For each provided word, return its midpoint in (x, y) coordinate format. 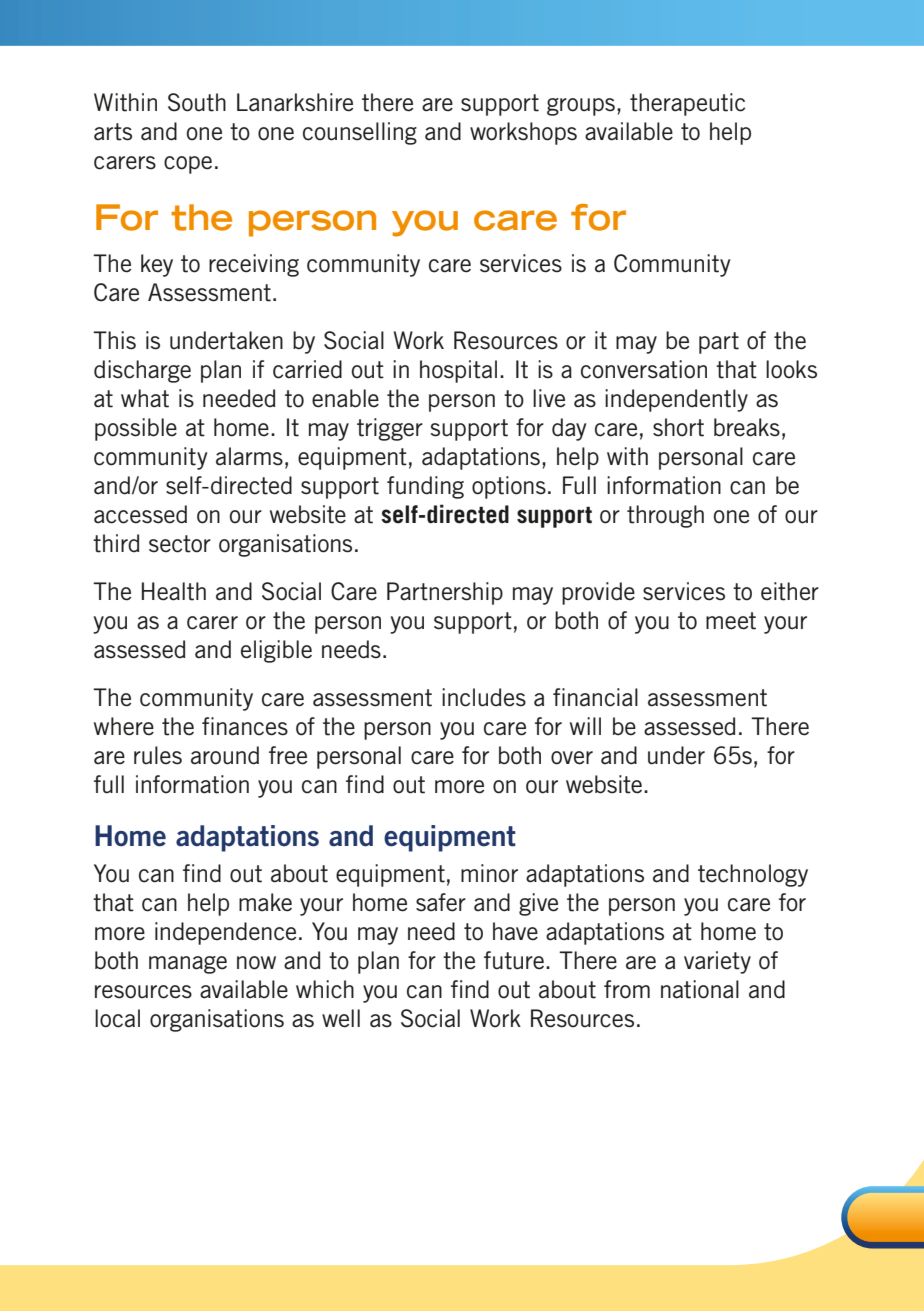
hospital (458, 371)
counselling (360, 133)
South (197, 102)
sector (180, 544)
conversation (644, 369)
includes (484, 697)
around (225, 755)
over (572, 758)
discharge (142, 371)
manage (188, 965)
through (665, 516)
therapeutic (687, 104)
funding (425, 487)
